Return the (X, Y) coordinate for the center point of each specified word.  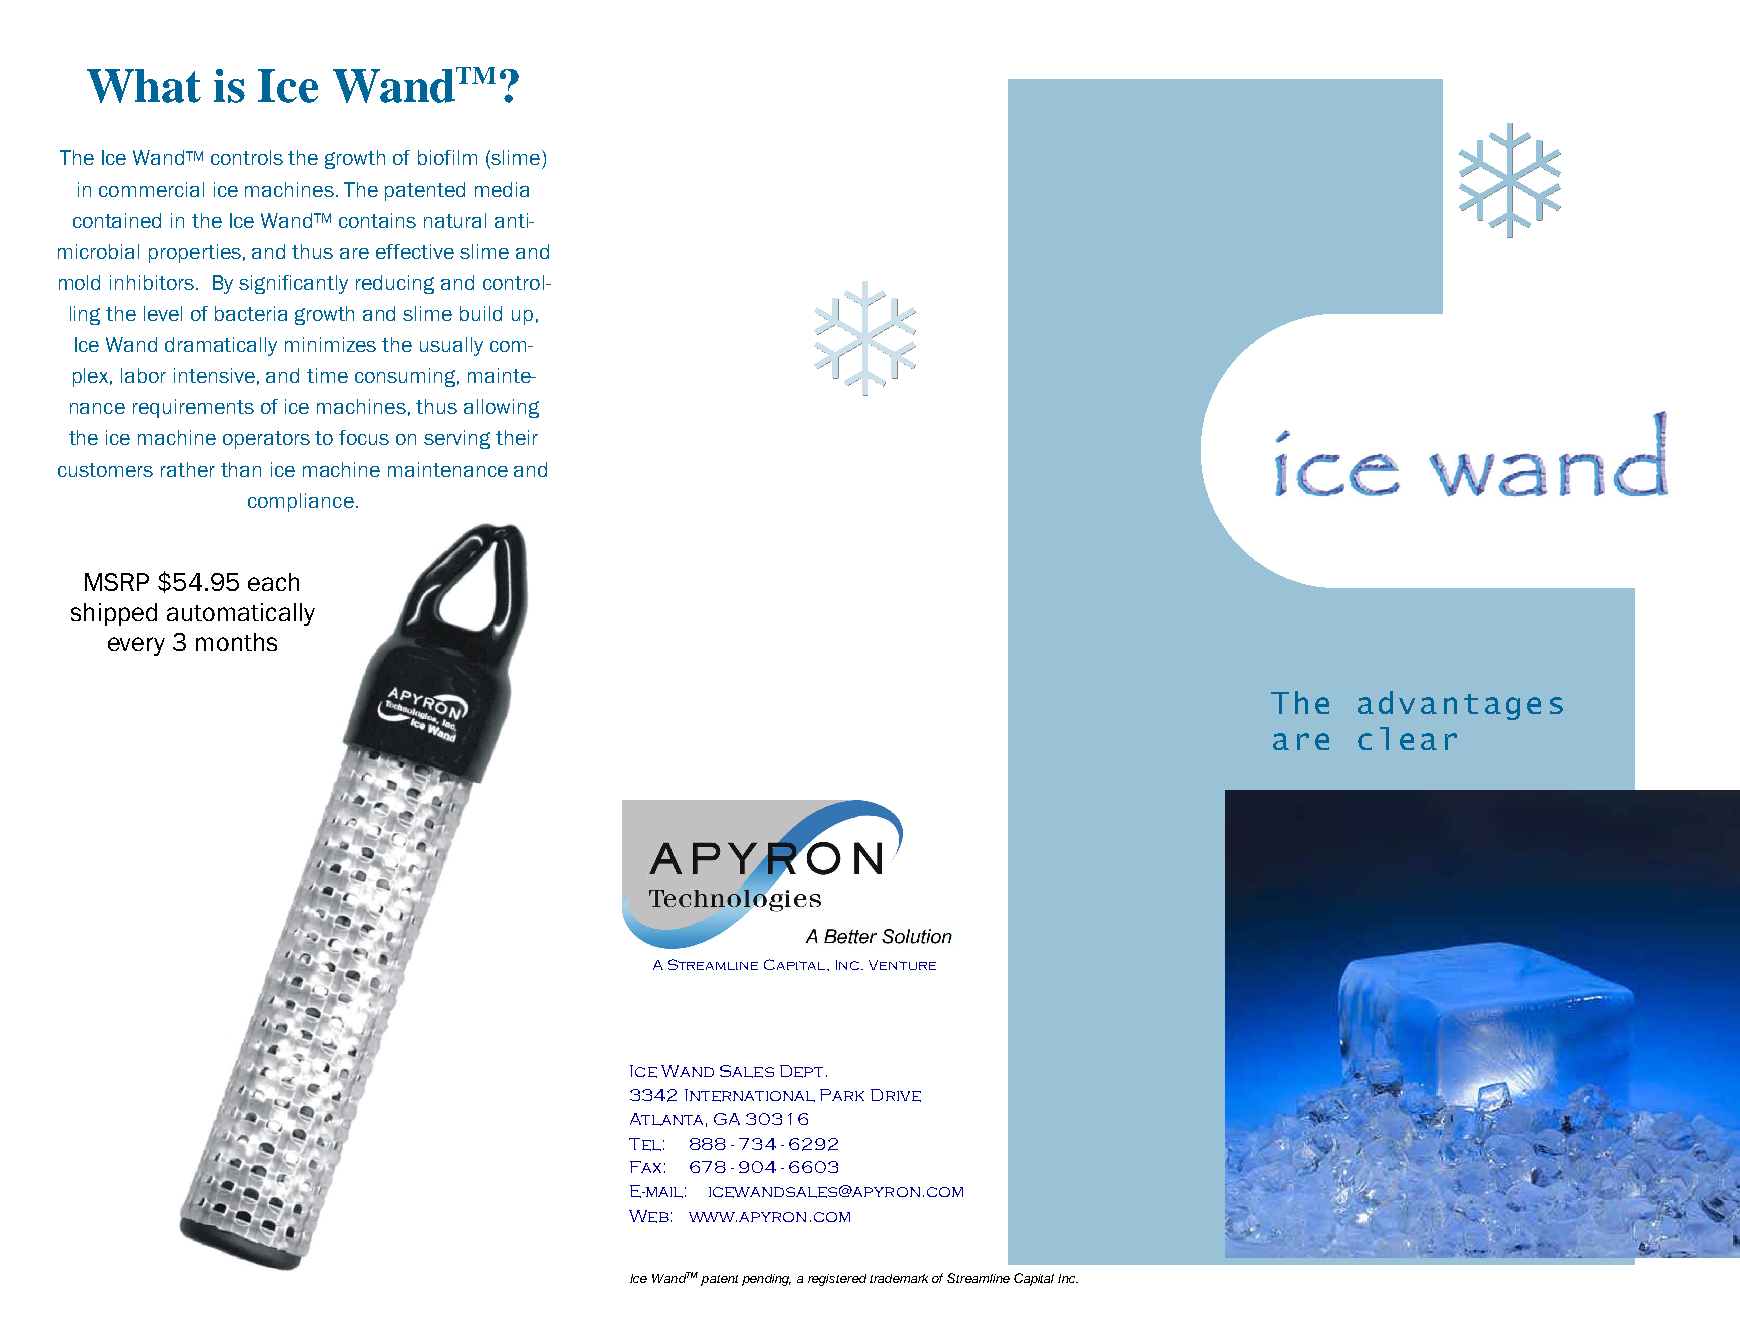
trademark (899, 1278)
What (144, 86)
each (273, 582)
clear (1407, 738)
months (236, 642)
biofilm (447, 157)
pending (766, 1280)
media (502, 189)
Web (649, 1216)
